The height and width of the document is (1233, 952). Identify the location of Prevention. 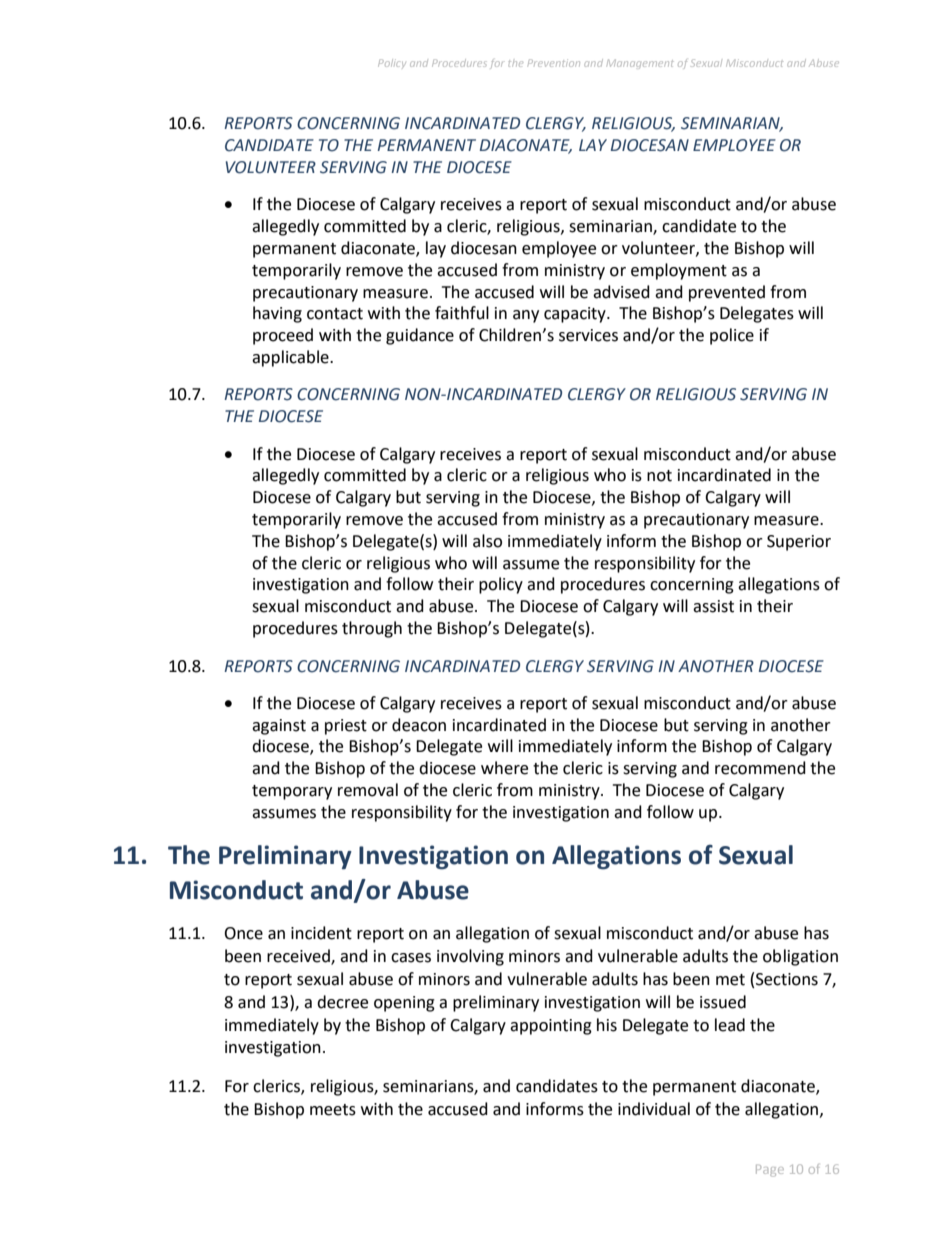
(554, 63).
